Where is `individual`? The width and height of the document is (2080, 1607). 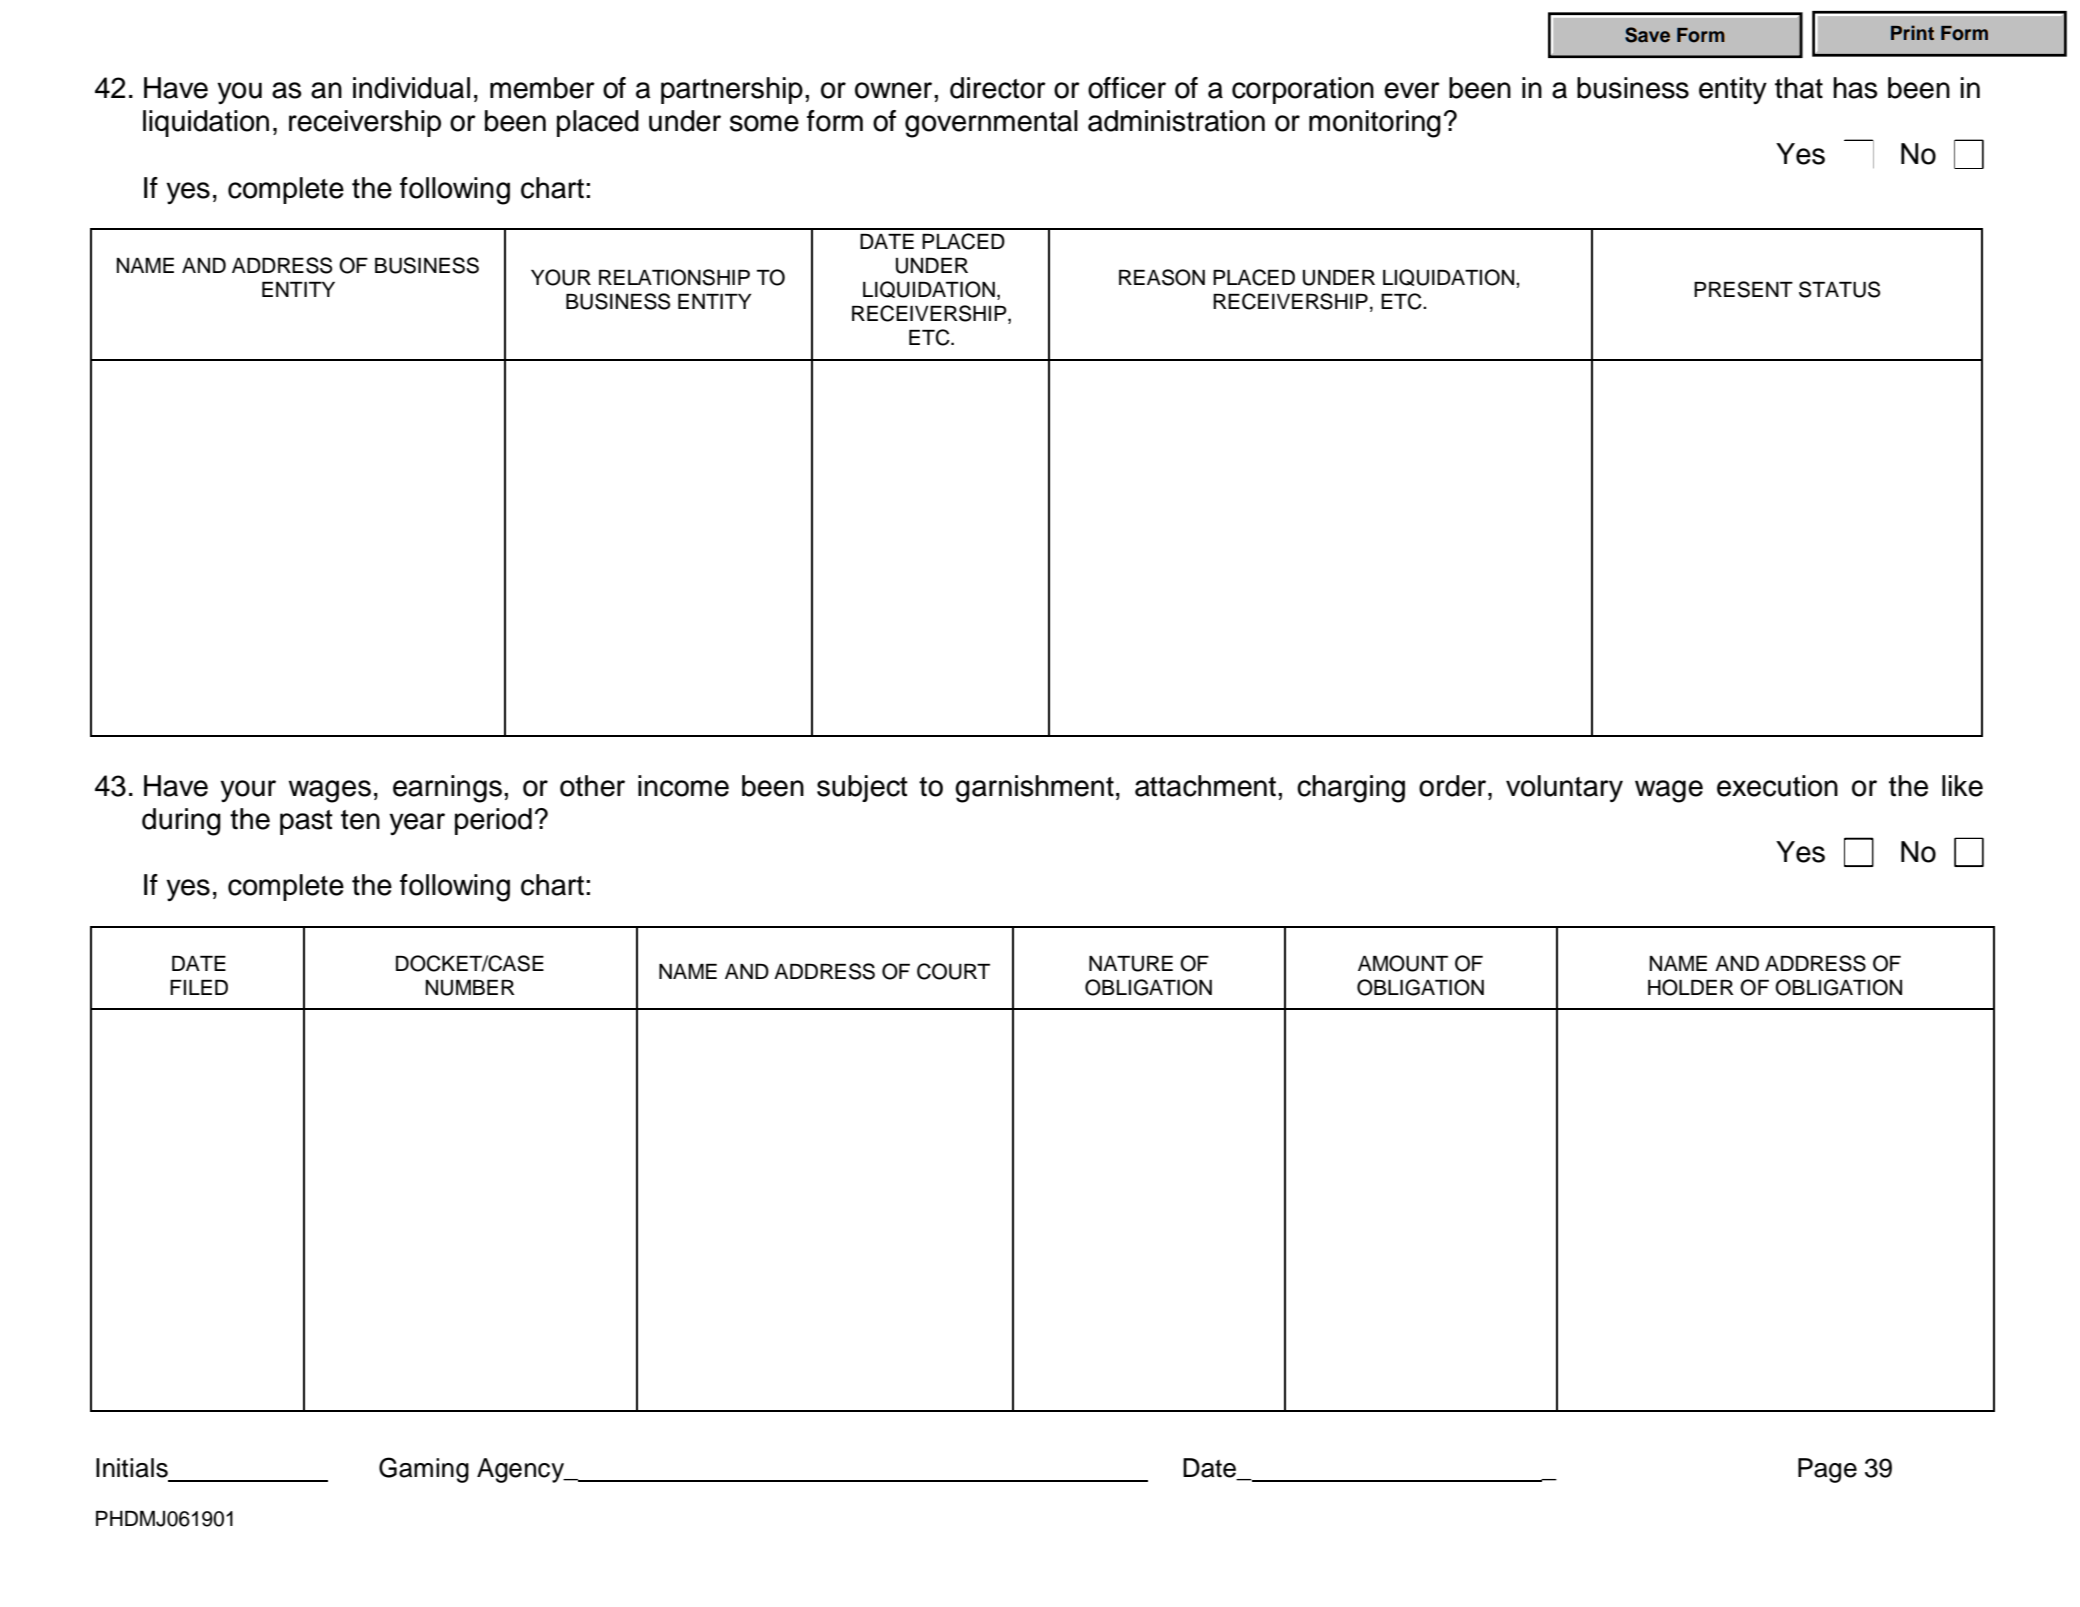
individual is located at coordinates (411, 88).
